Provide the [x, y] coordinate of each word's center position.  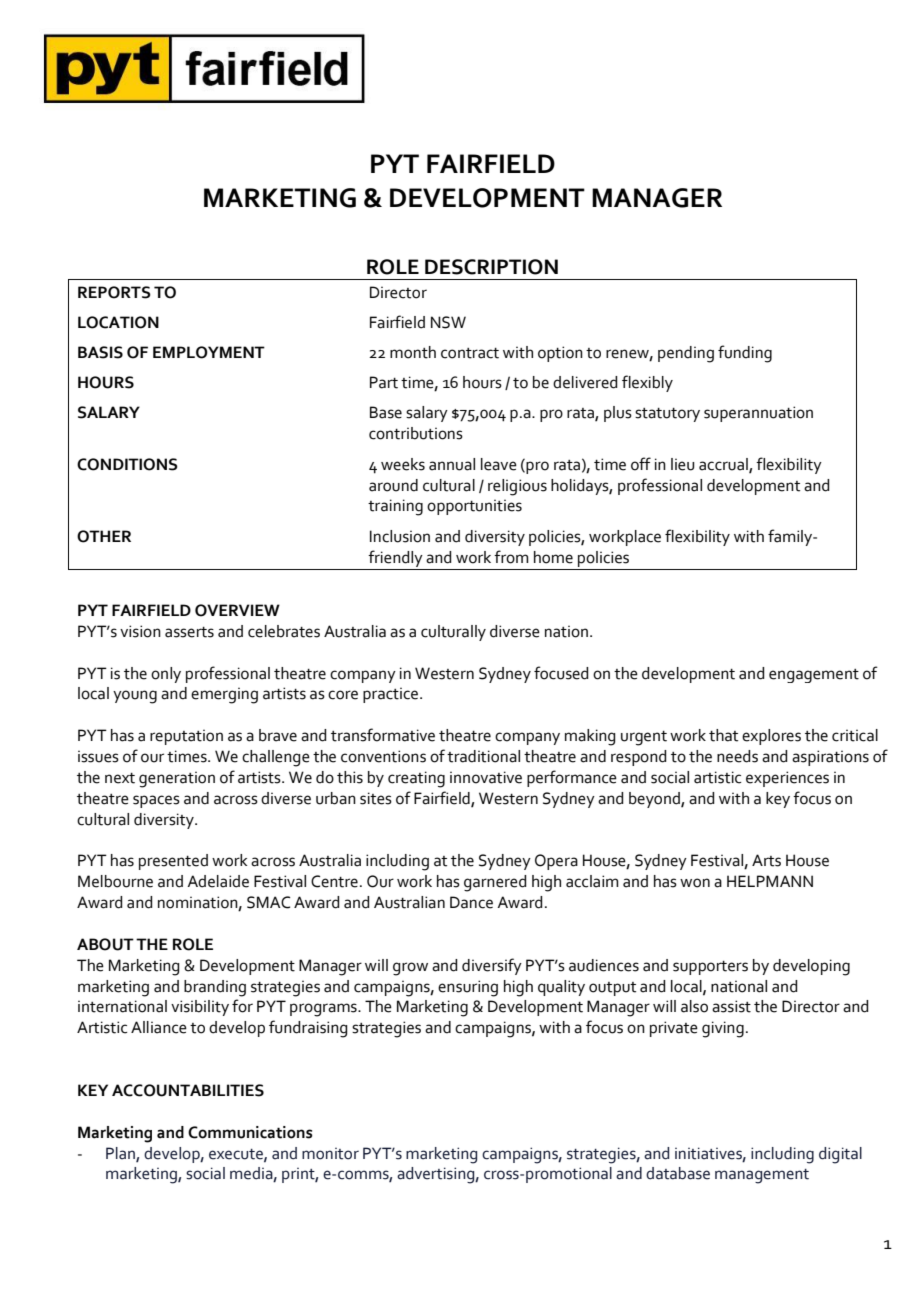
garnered [495, 883]
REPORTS [114, 292]
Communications [250, 1132]
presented [173, 862]
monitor [330, 1154]
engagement [814, 676]
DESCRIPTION [491, 267]
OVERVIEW [237, 610]
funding [745, 354]
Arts [766, 860]
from [511, 557]
